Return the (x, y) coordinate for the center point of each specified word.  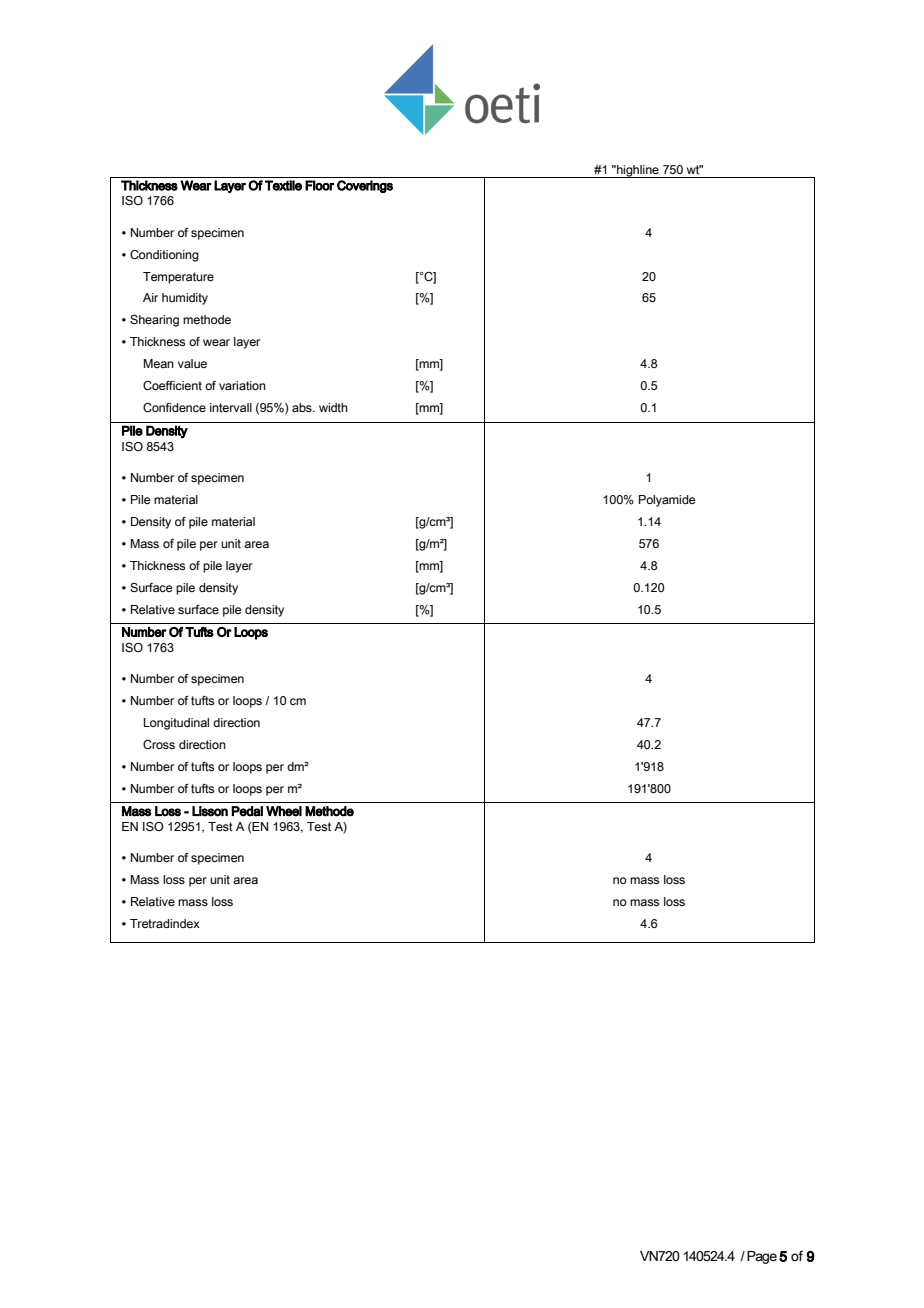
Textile (283, 185)
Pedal (247, 811)
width (333, 407)
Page (762, 1257)
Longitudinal (176, 724)
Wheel (284, 811)
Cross (159, 744)
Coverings (365, 186)
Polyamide (667, 501)
